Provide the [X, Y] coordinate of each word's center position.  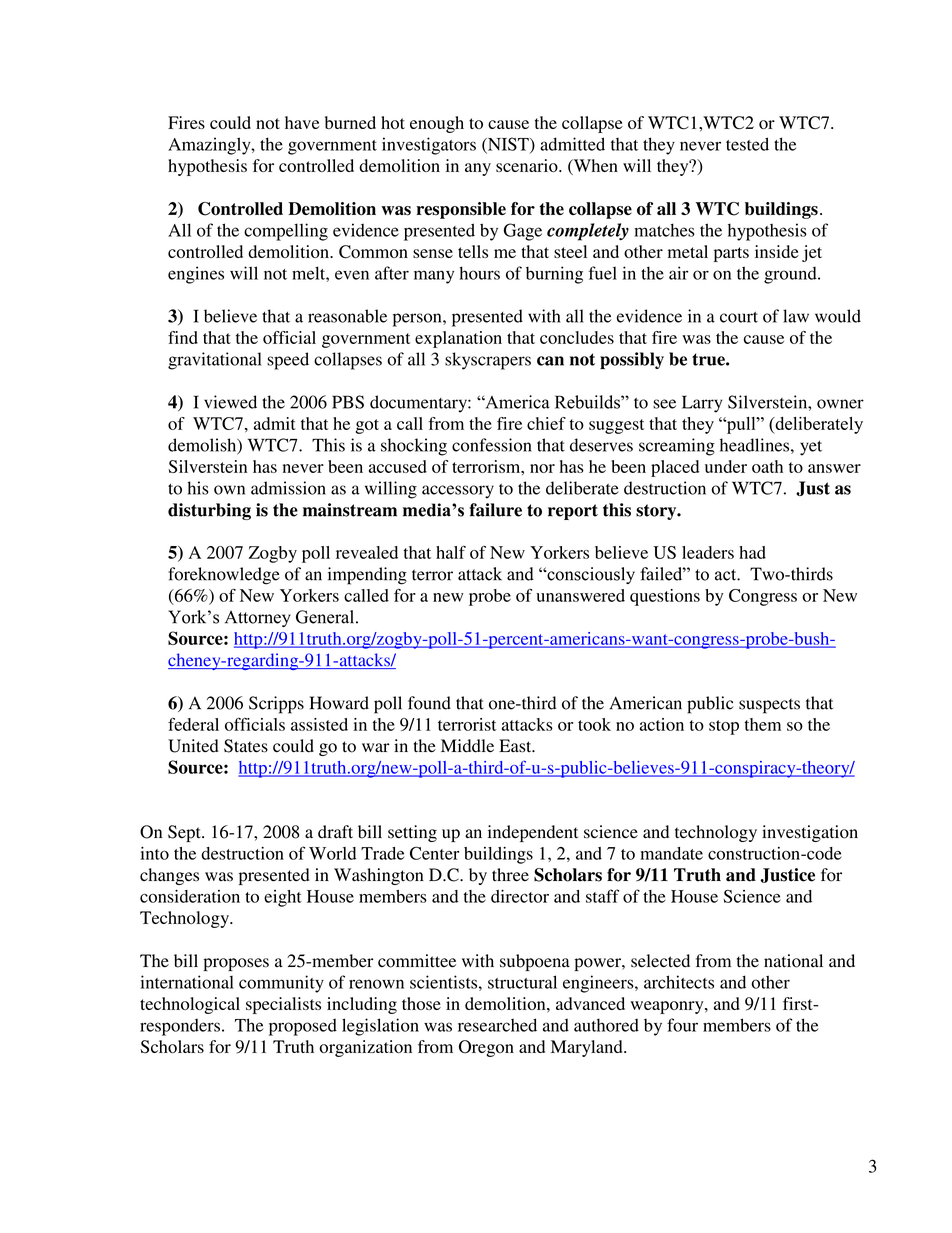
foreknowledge [224, 576]
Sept [185, 833]
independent [533, 833]
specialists [283, 1005]
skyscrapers [488, 361]
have [302, 122]
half [451, 552]
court [739, 317]
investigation [810, 833]
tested [747, 144]
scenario [528, 165]
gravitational [214, 361]
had [752, 552]
